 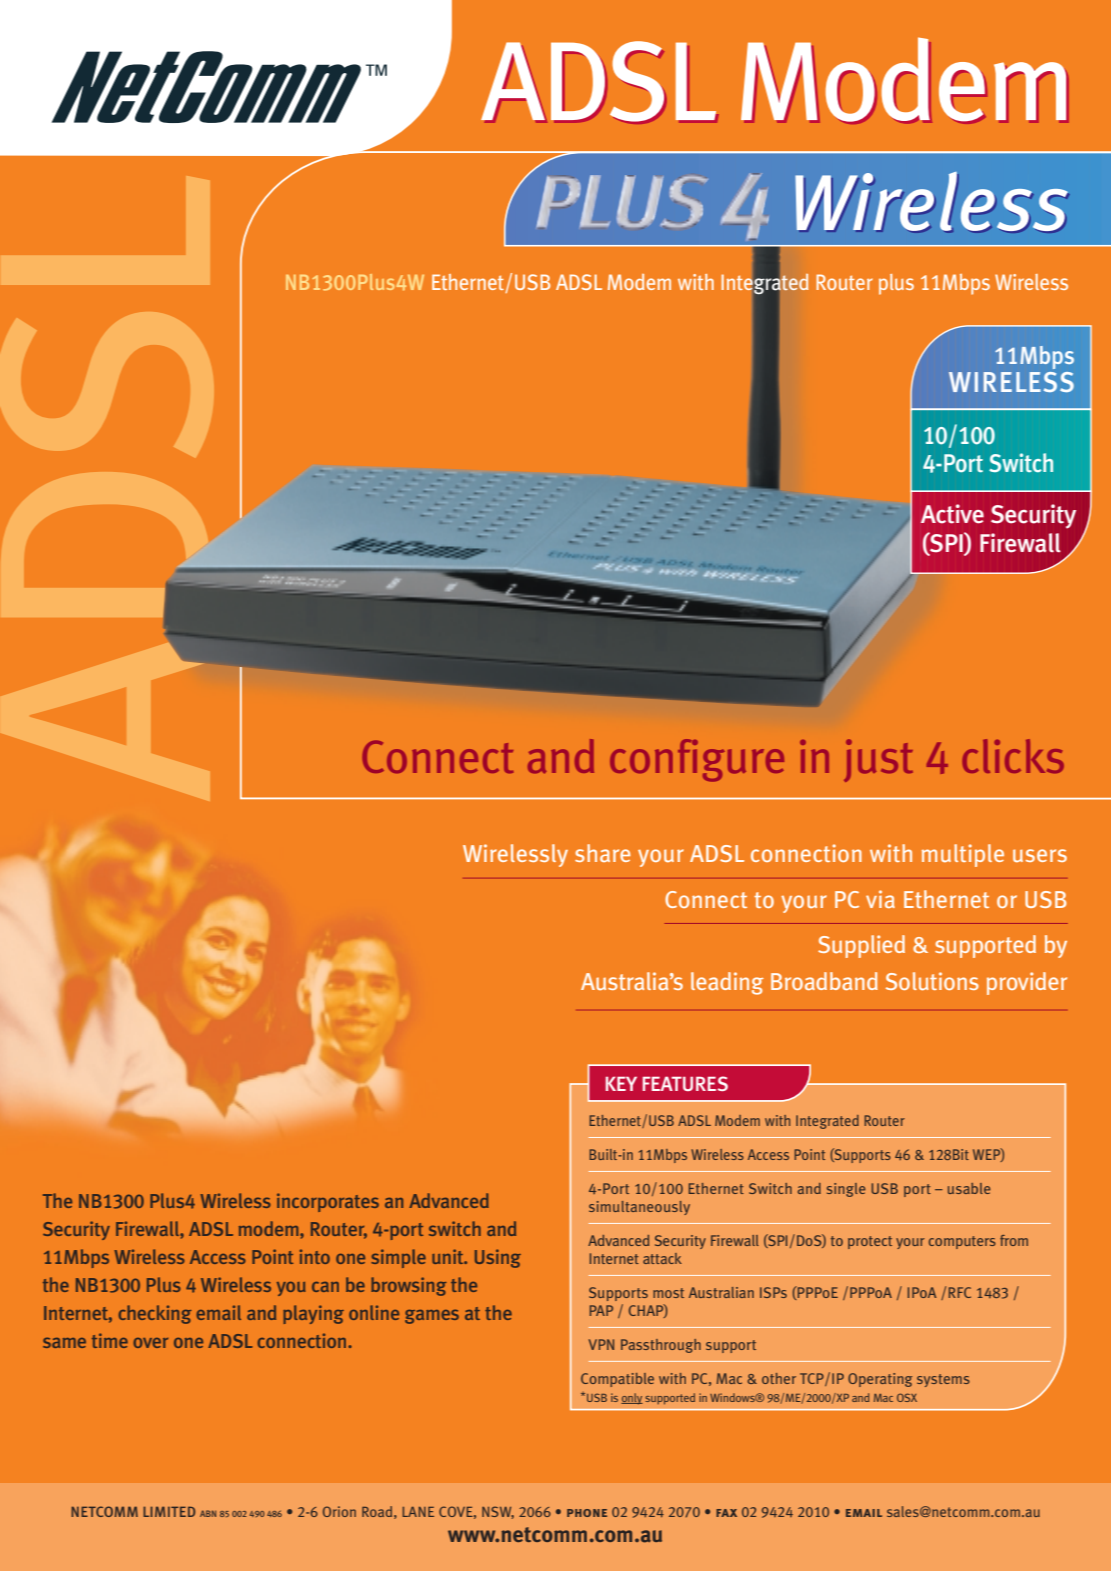 I want to click on LIMITED, so click(x=169, y=1511).
